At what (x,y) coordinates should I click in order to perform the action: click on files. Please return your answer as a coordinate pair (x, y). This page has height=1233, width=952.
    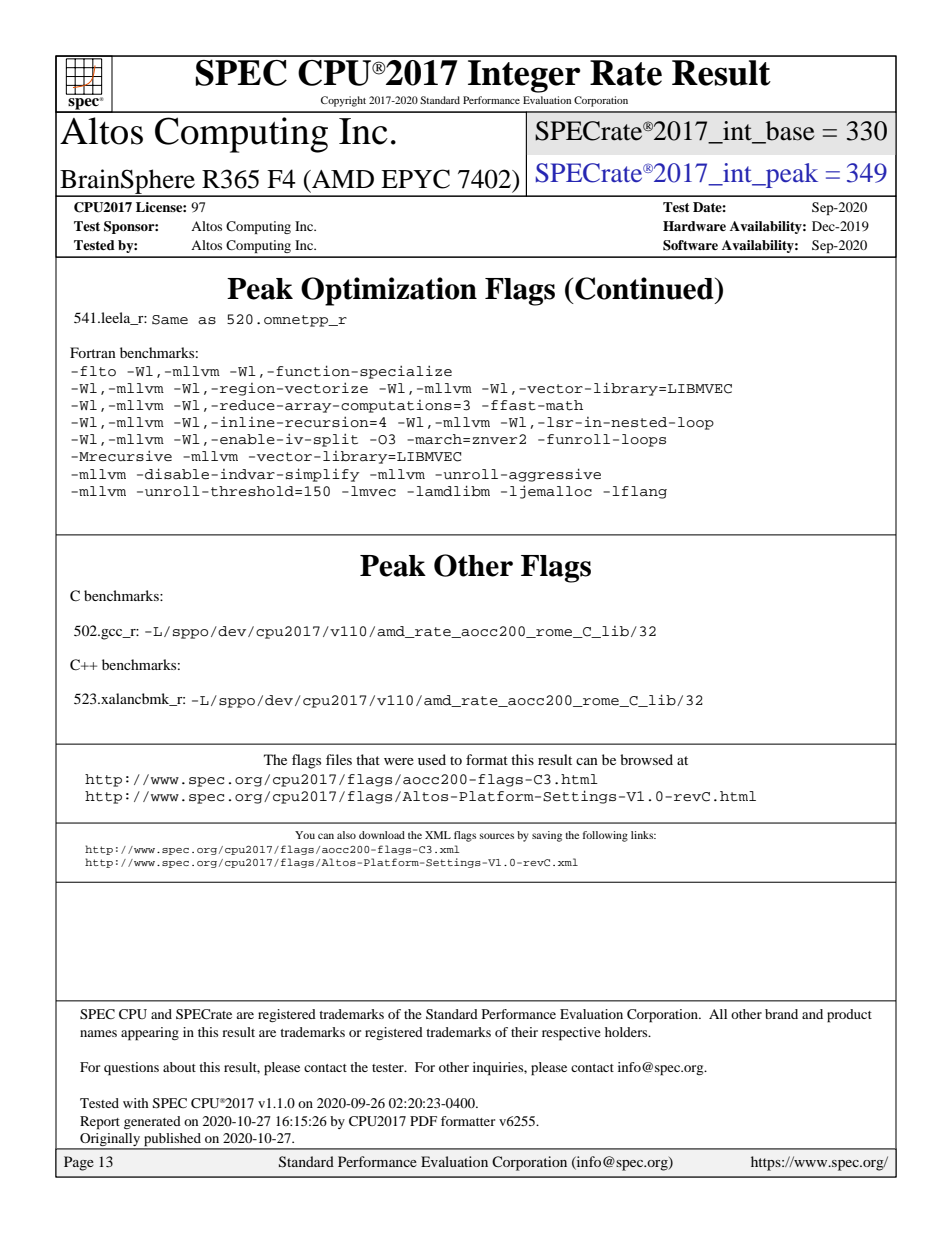
    Looking at the image, I should click on (339, 759).
